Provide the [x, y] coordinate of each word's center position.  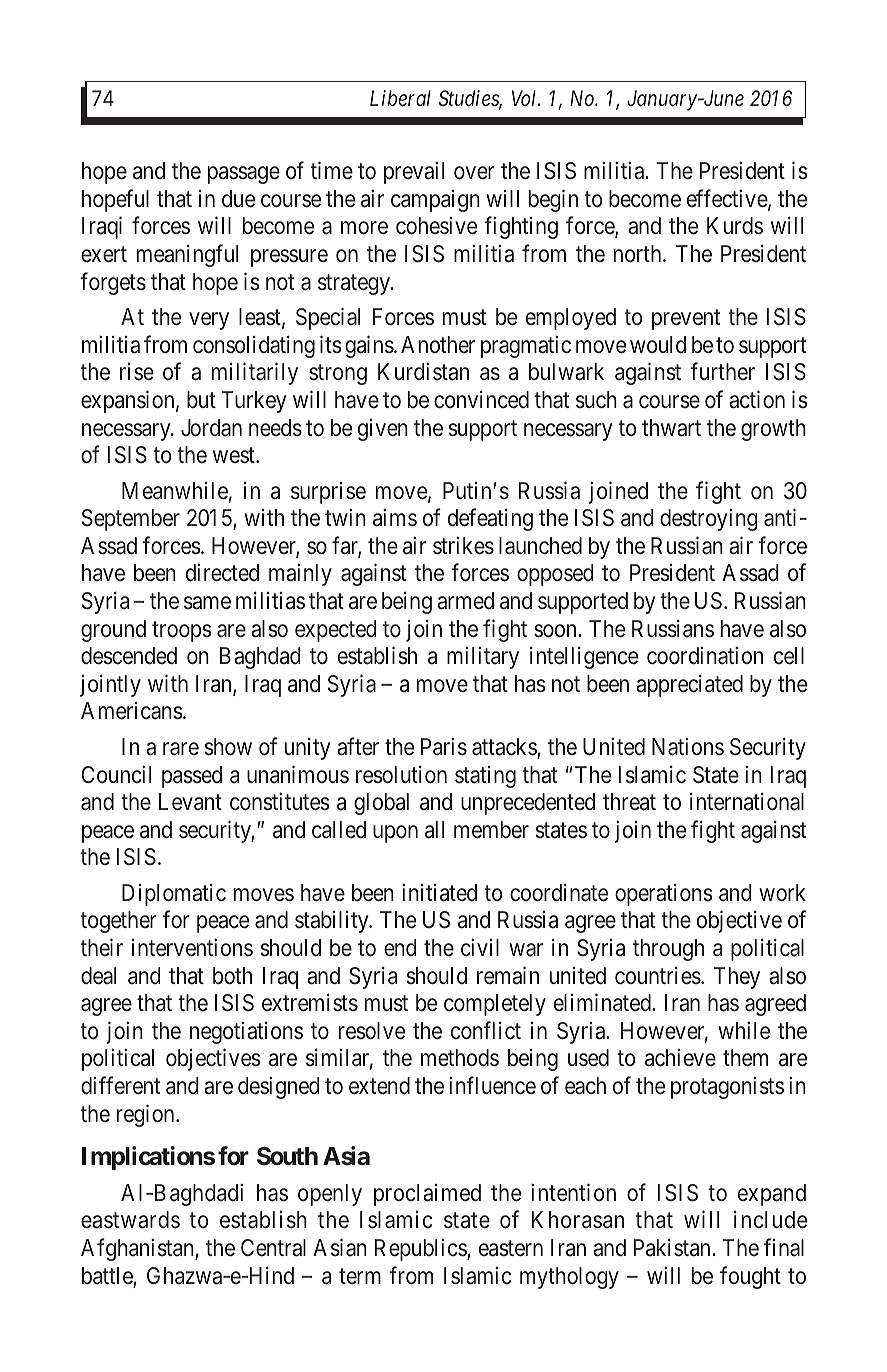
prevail [414, 173]
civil [480, 947]
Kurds [735, 226]
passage [244, 175]
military [483, 658]
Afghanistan [138, 1249]
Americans [132, 711]
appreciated [689, 686]
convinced [481, 400]
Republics [421, 1250]
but [201, 399]
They [737, 978]
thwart [671, 428]
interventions [192, 948]
